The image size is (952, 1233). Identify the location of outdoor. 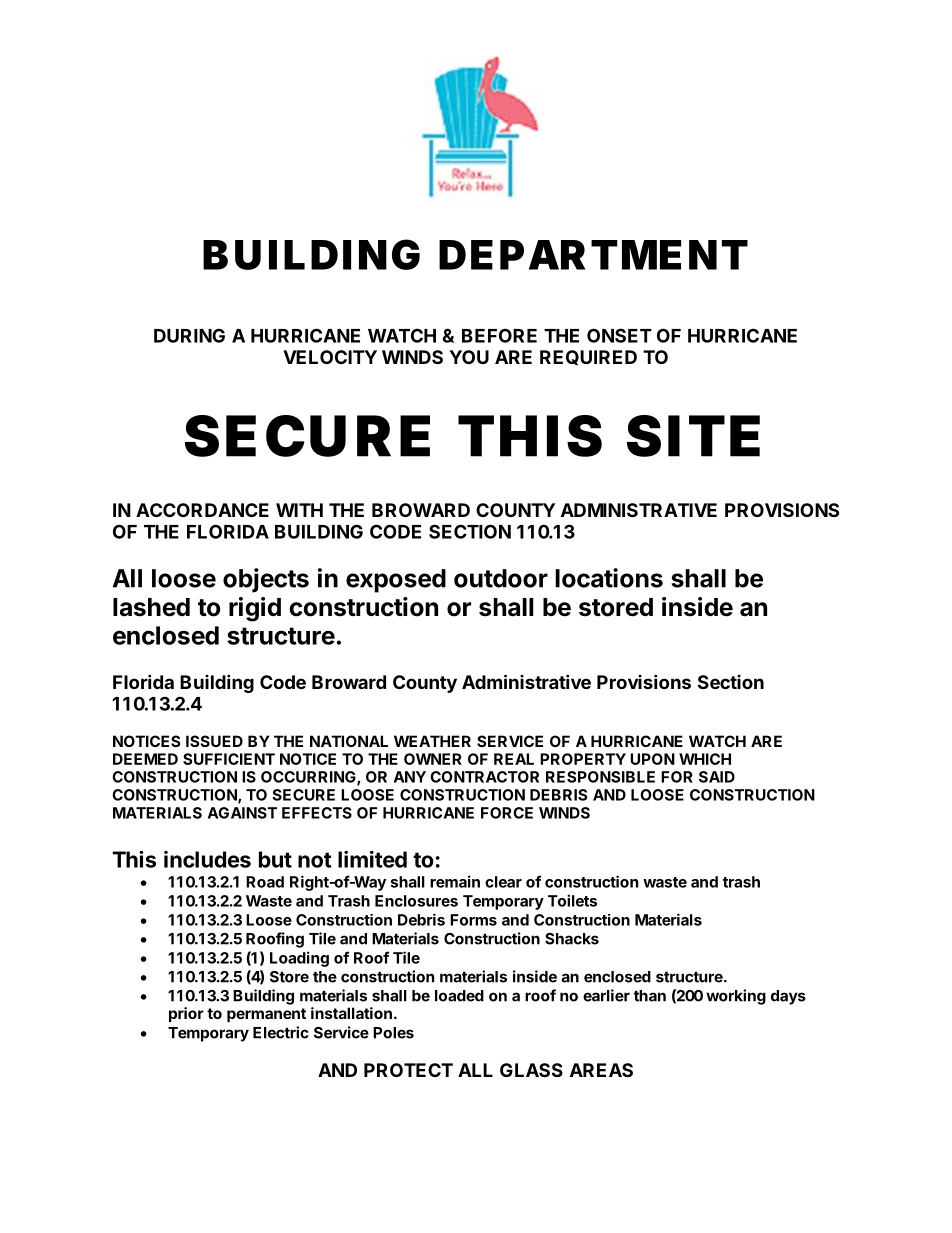
(501, 578).
